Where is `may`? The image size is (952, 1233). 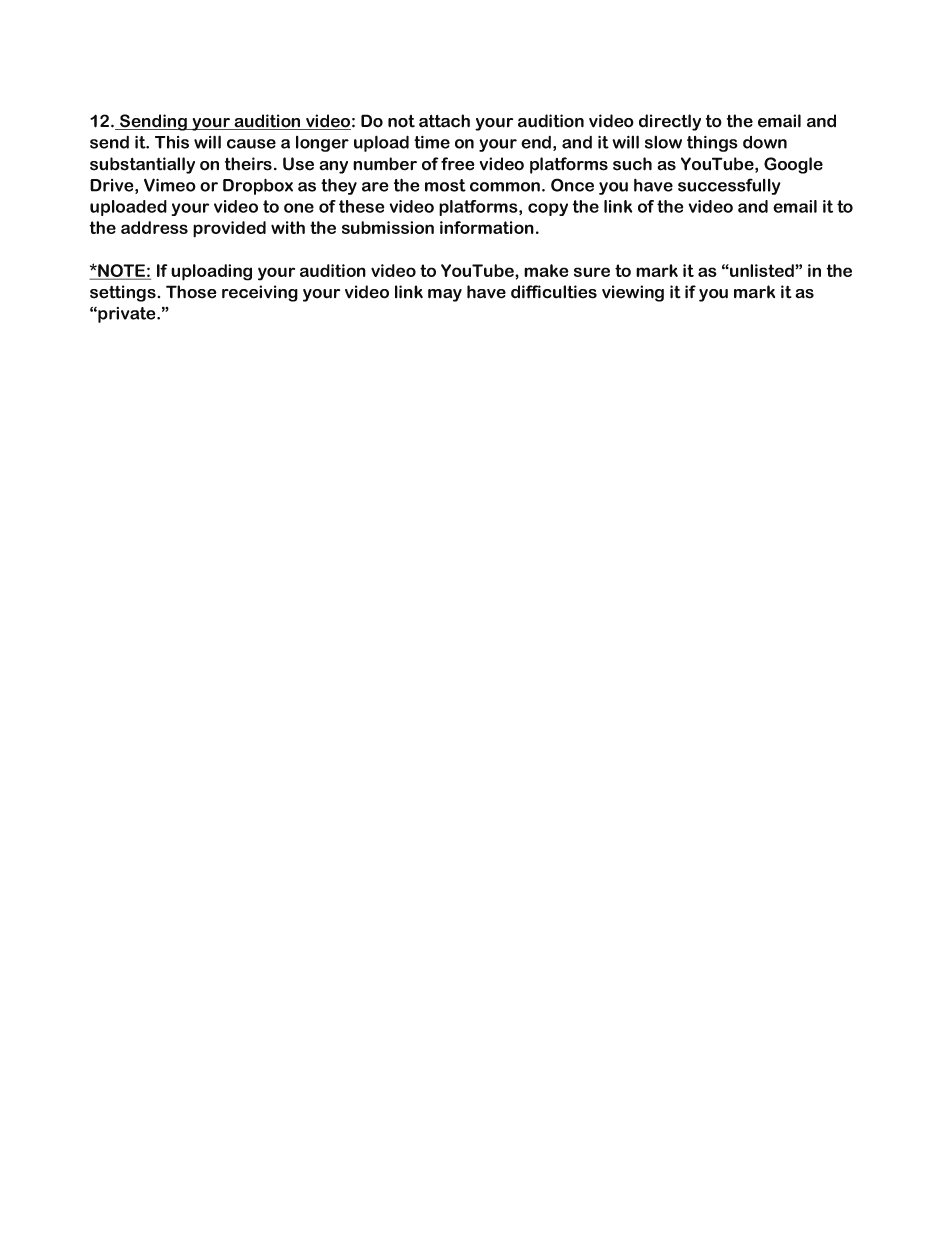 may is located at coordinates (445, 295).
